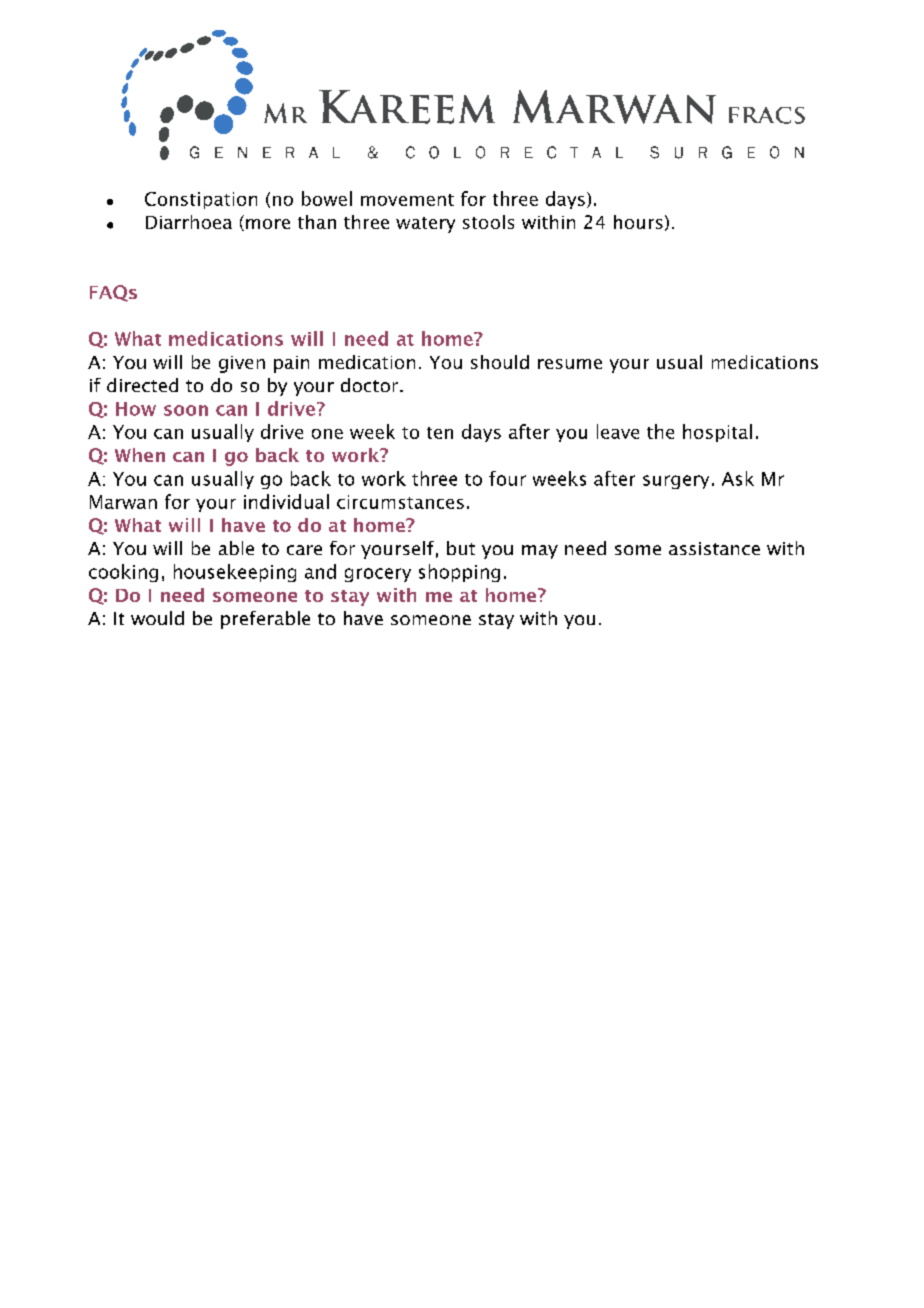  I want to click on assistance, so click(714, 548).
